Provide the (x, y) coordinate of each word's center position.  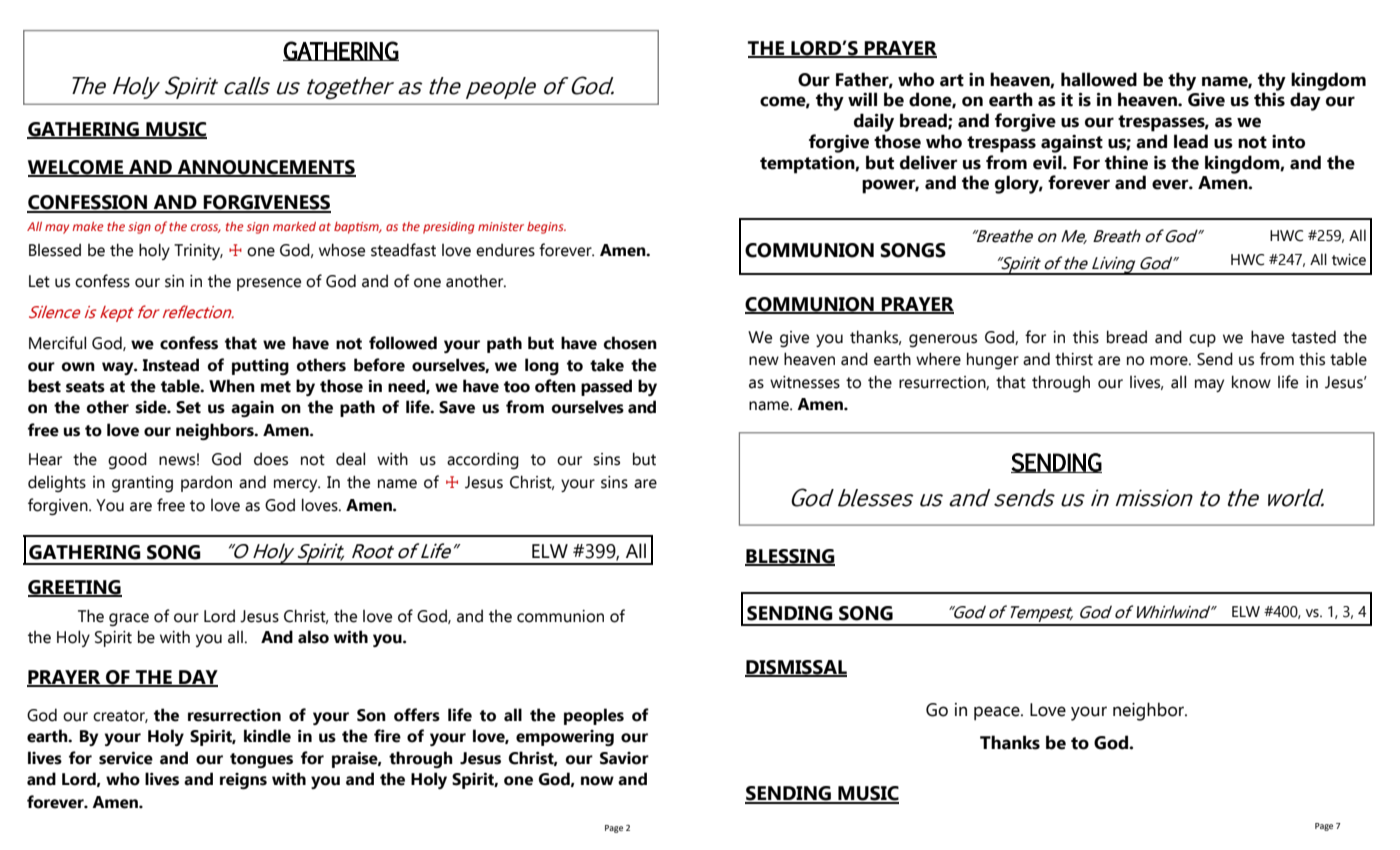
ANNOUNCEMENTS (265, 168)
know (1251, 382)
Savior (624, 758)
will (862, 99)
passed (606, 387)
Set (188, 407)
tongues (261, 760)
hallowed (1099, 79)
